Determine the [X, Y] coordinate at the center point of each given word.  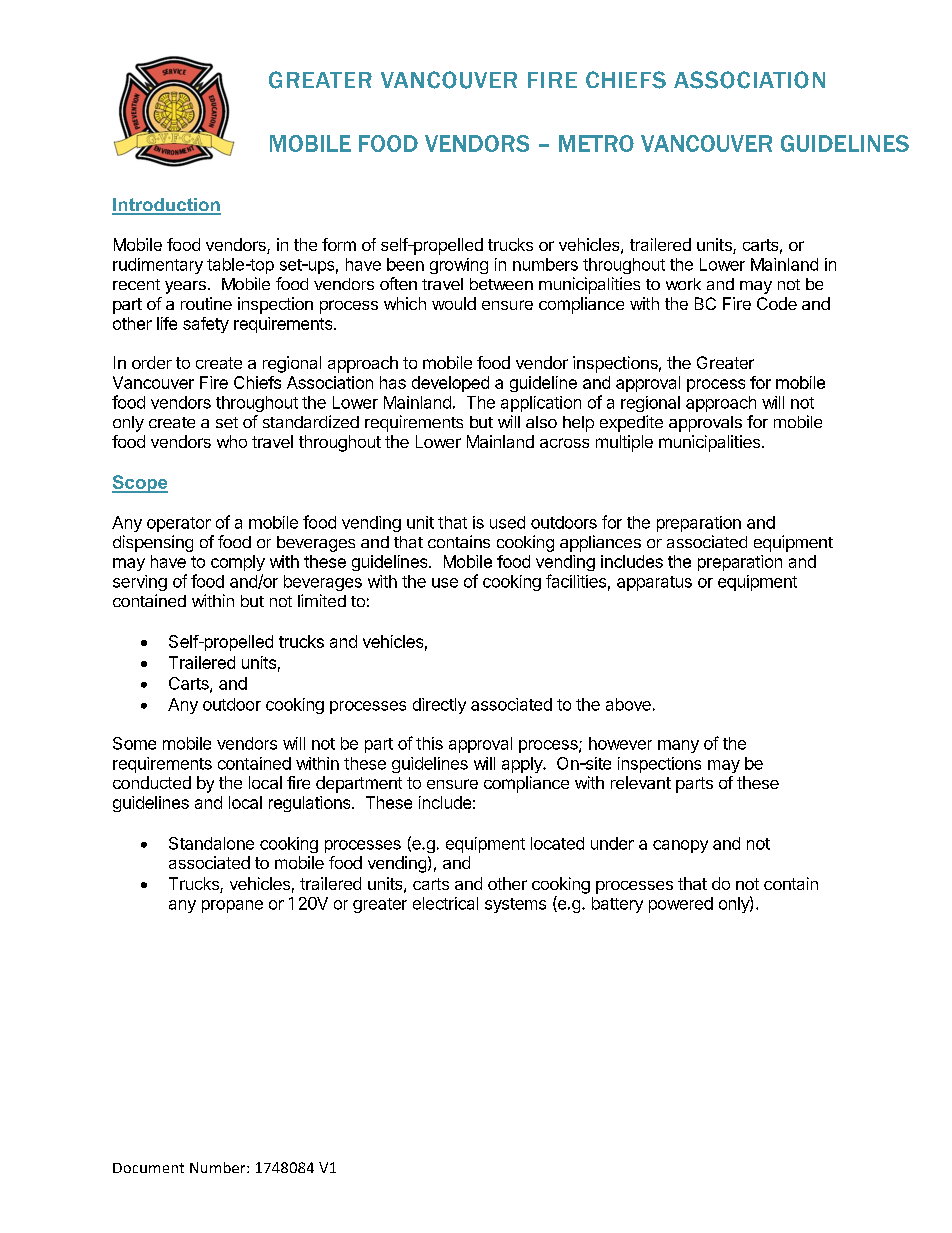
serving [140, 583]
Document [148, 1168]
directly [439, 706]
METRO [596, 143]
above [628, 704]
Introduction [166, 206]
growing [459, 266]
